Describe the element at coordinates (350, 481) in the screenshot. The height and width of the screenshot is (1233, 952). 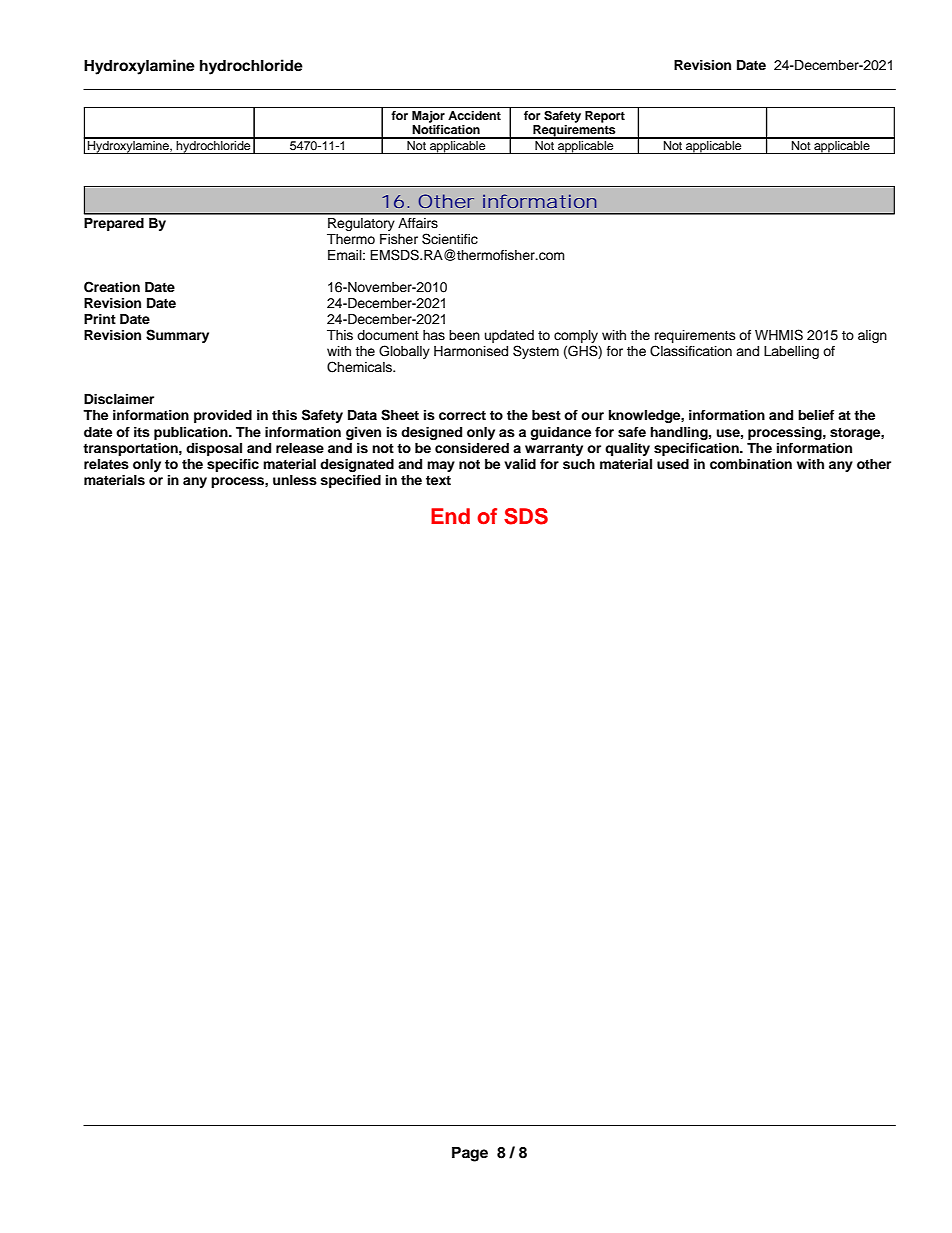
I see `specified` at that location.
